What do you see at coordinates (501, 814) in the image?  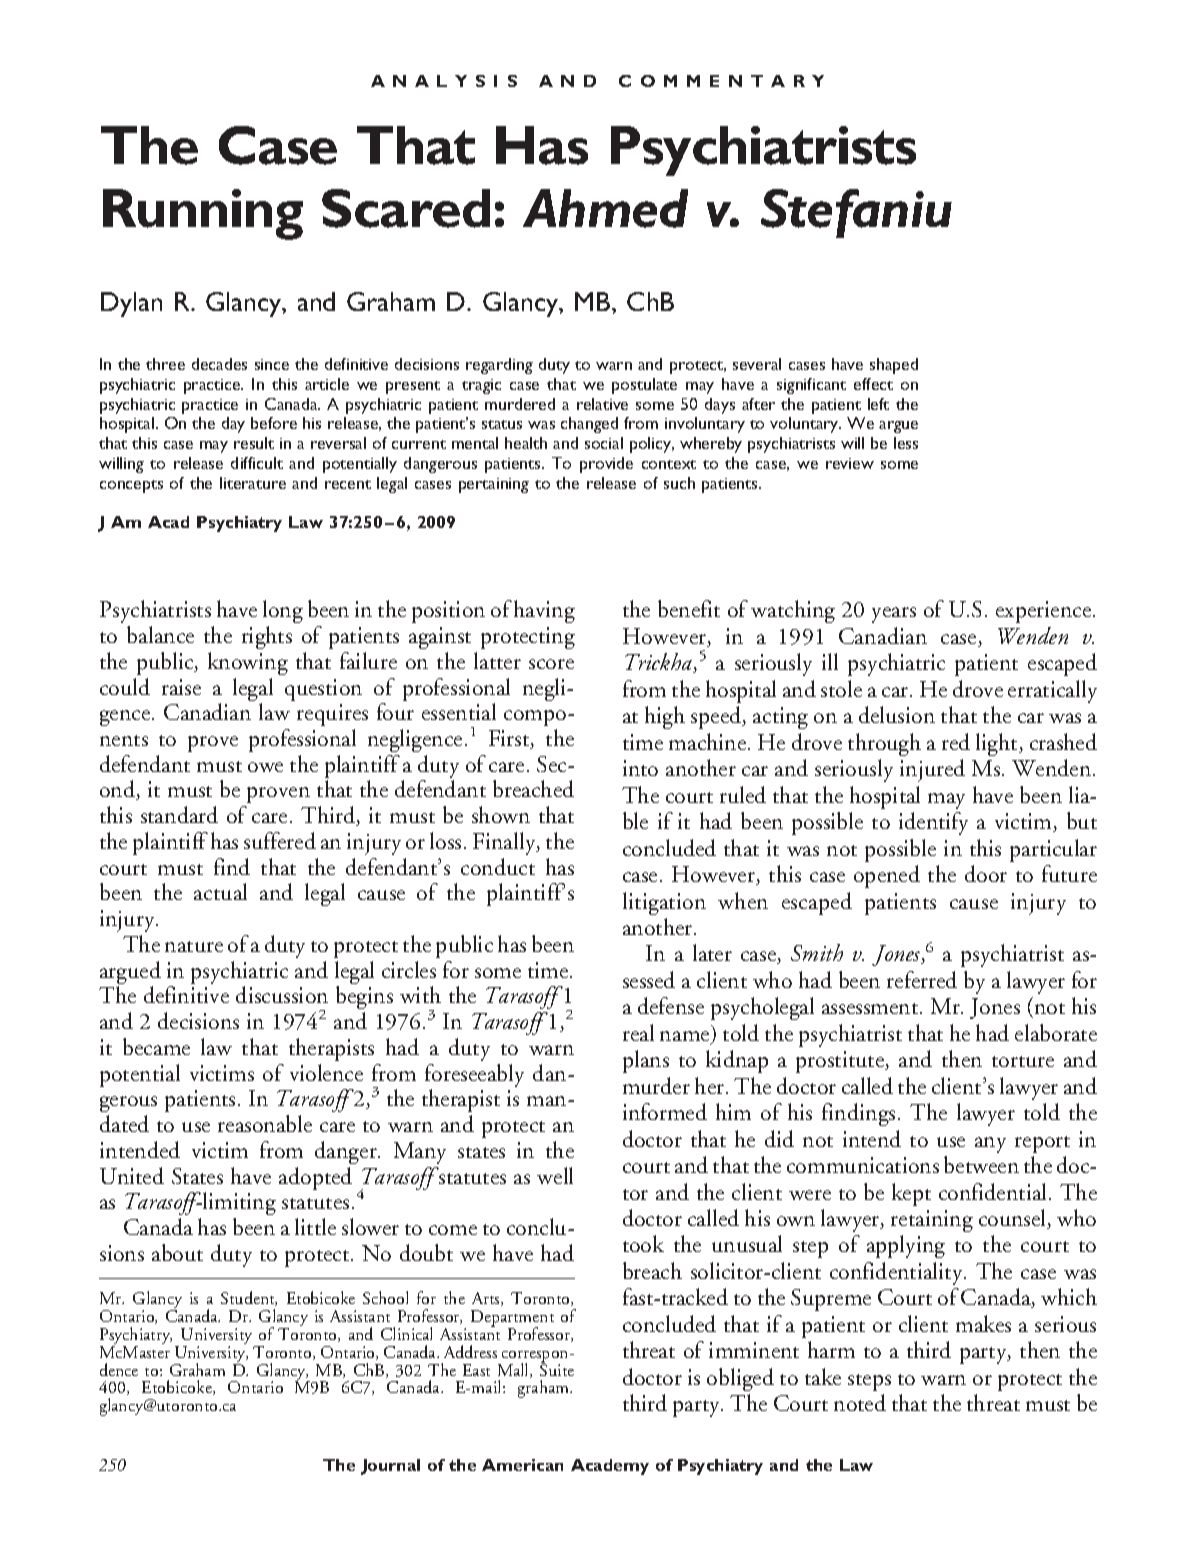 I see `shown` at bounding box center [501, 814].
